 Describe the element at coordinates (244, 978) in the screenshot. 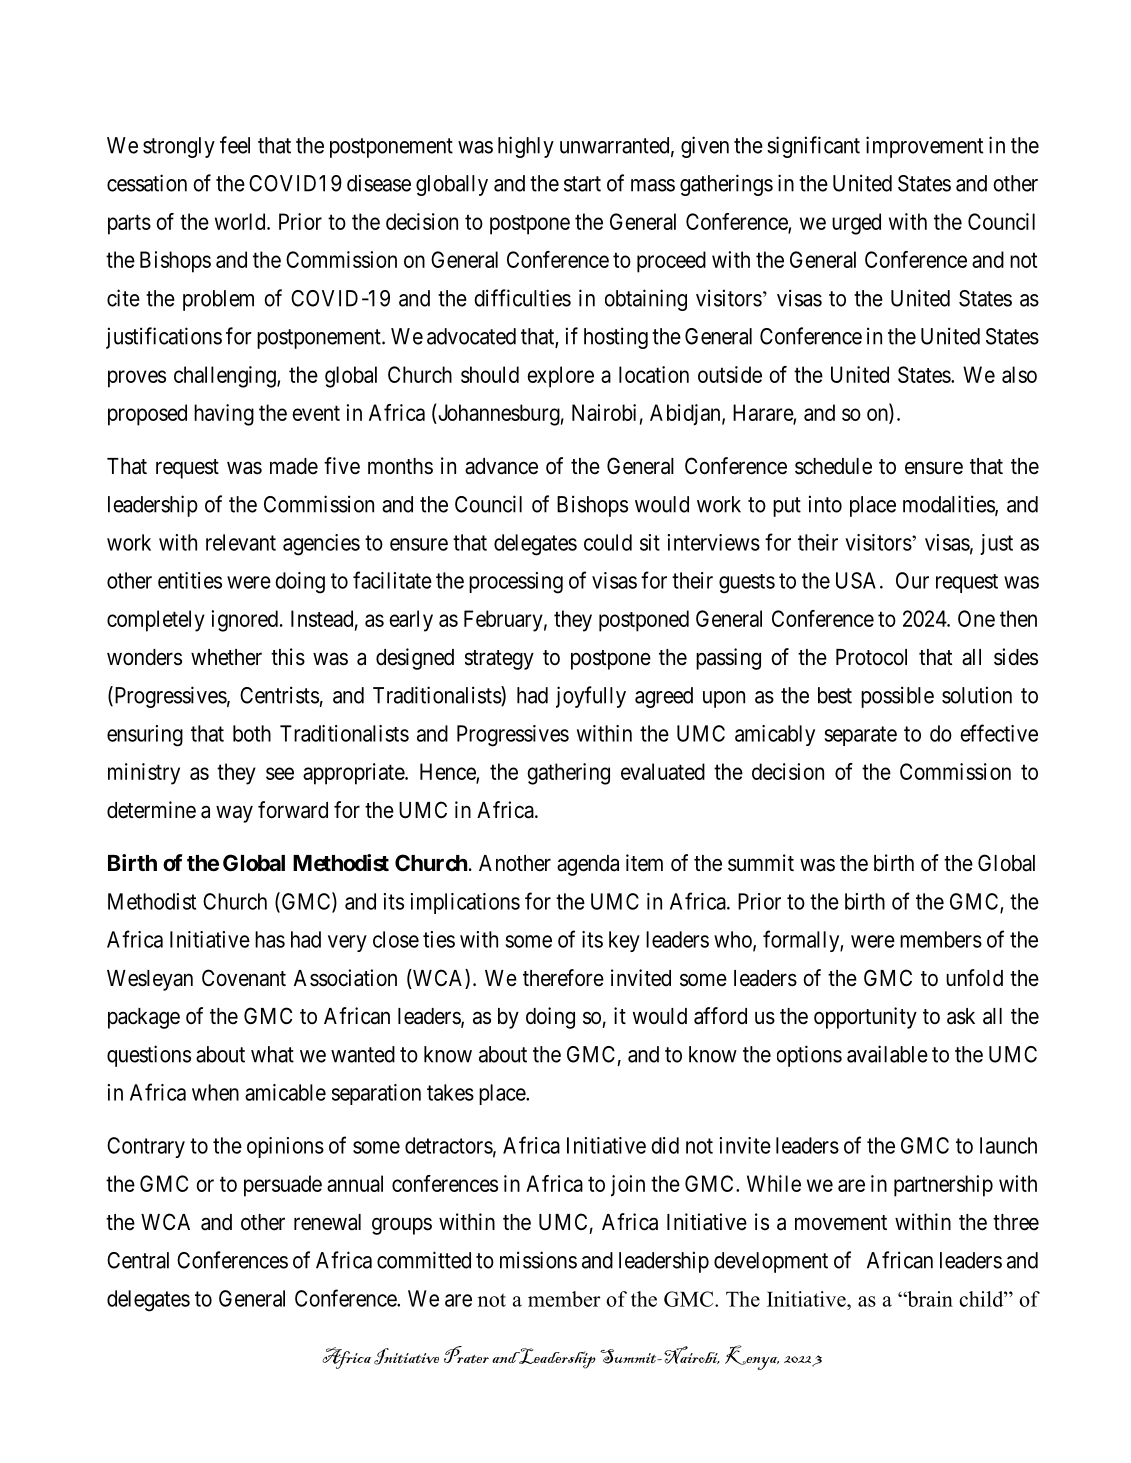

I see `Covenant` at that location.
